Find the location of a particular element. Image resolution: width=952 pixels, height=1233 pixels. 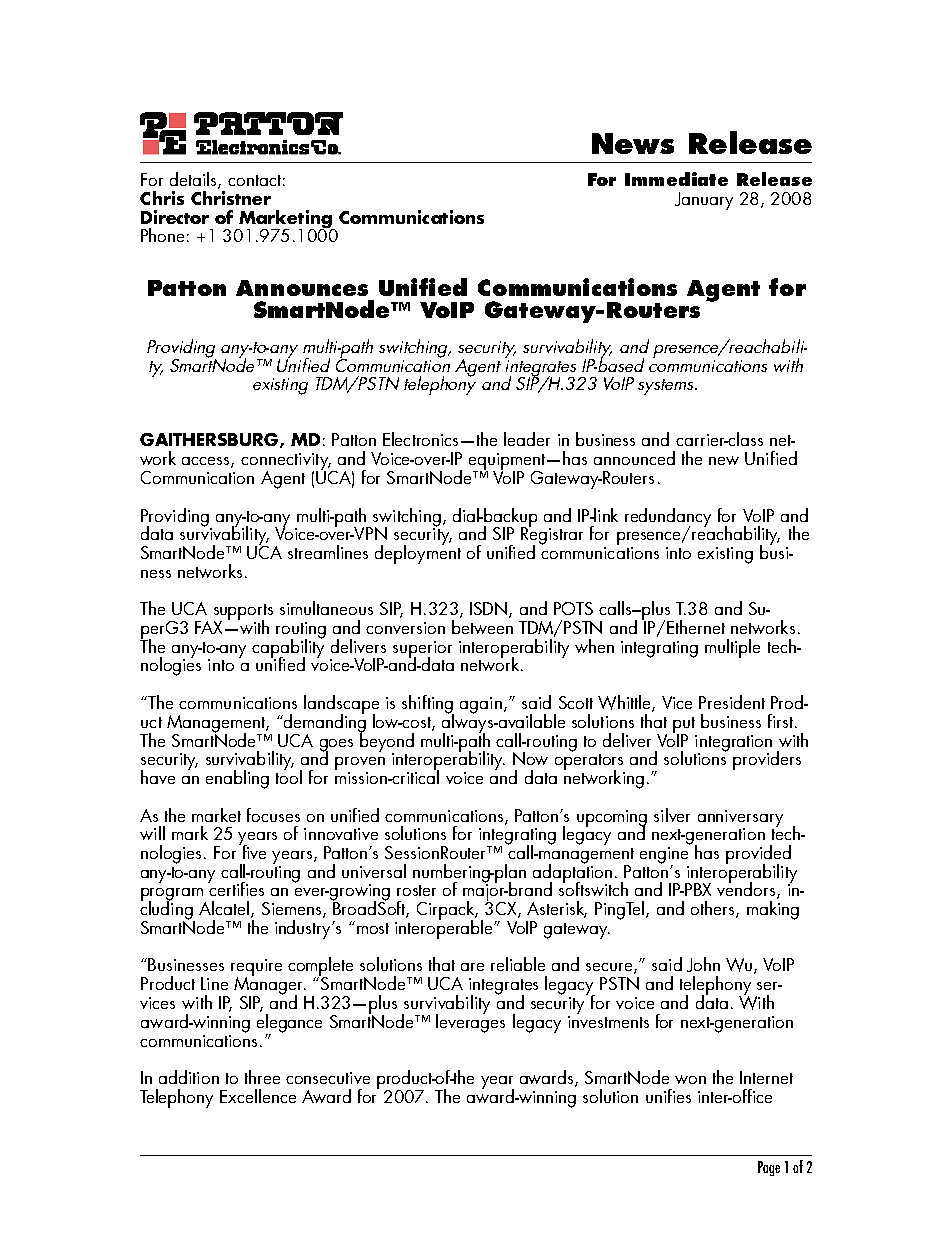

Immediate is located at coordinates (676, 179).
